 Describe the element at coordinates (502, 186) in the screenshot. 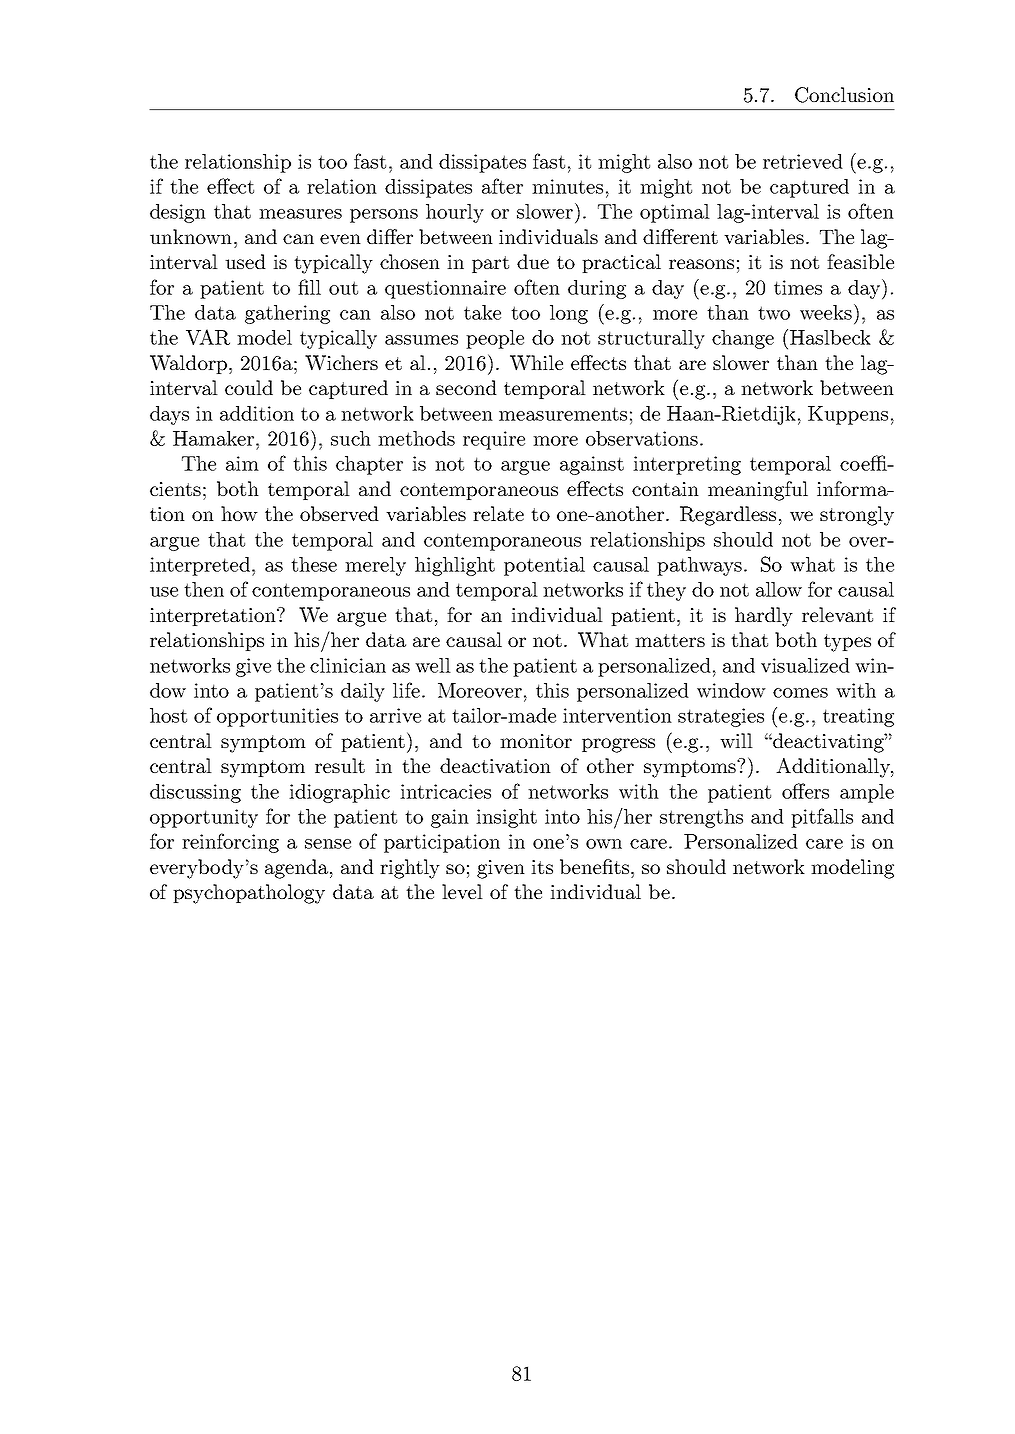

I see `after` at that location.
